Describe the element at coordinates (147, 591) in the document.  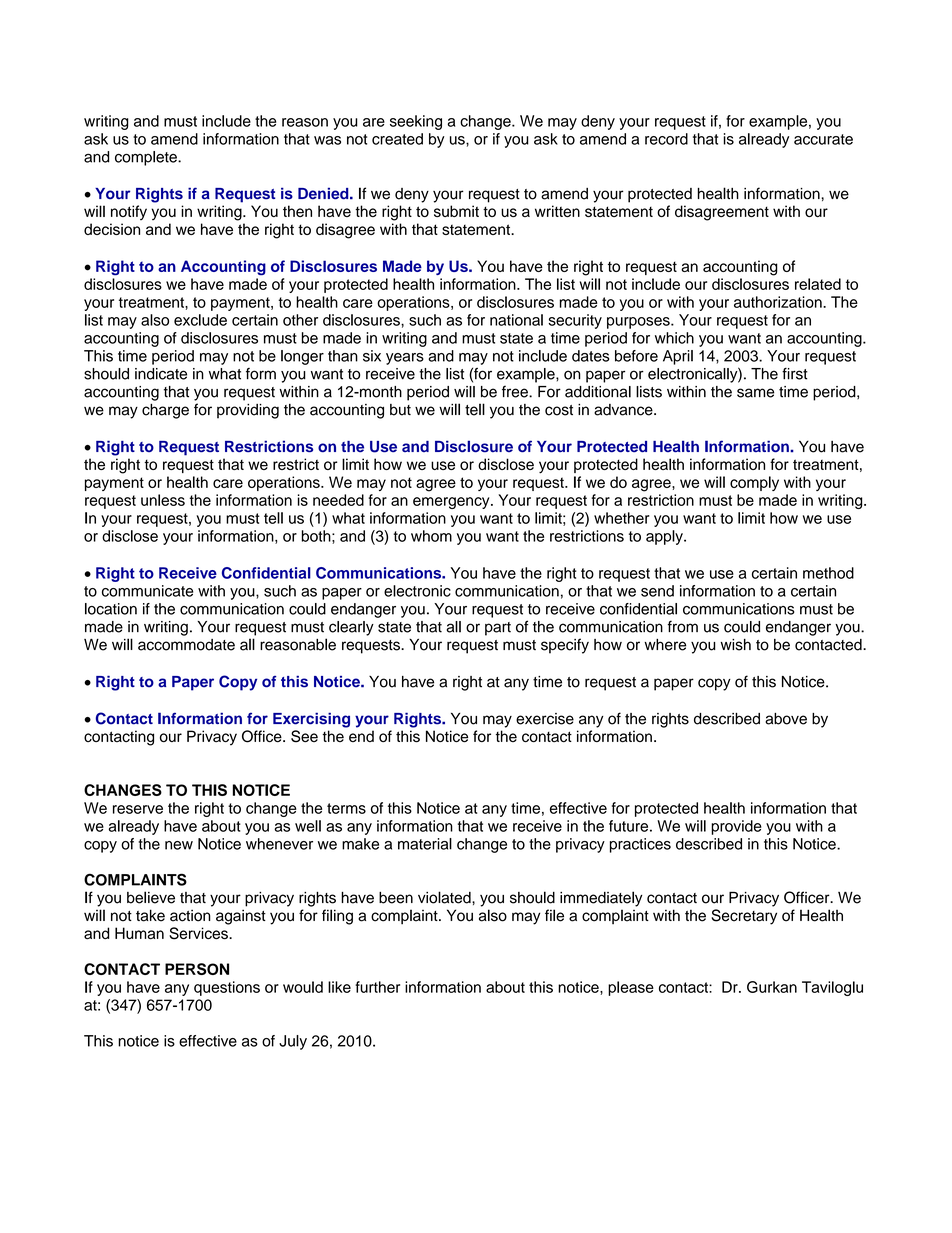
I see `communicate` at that location.
